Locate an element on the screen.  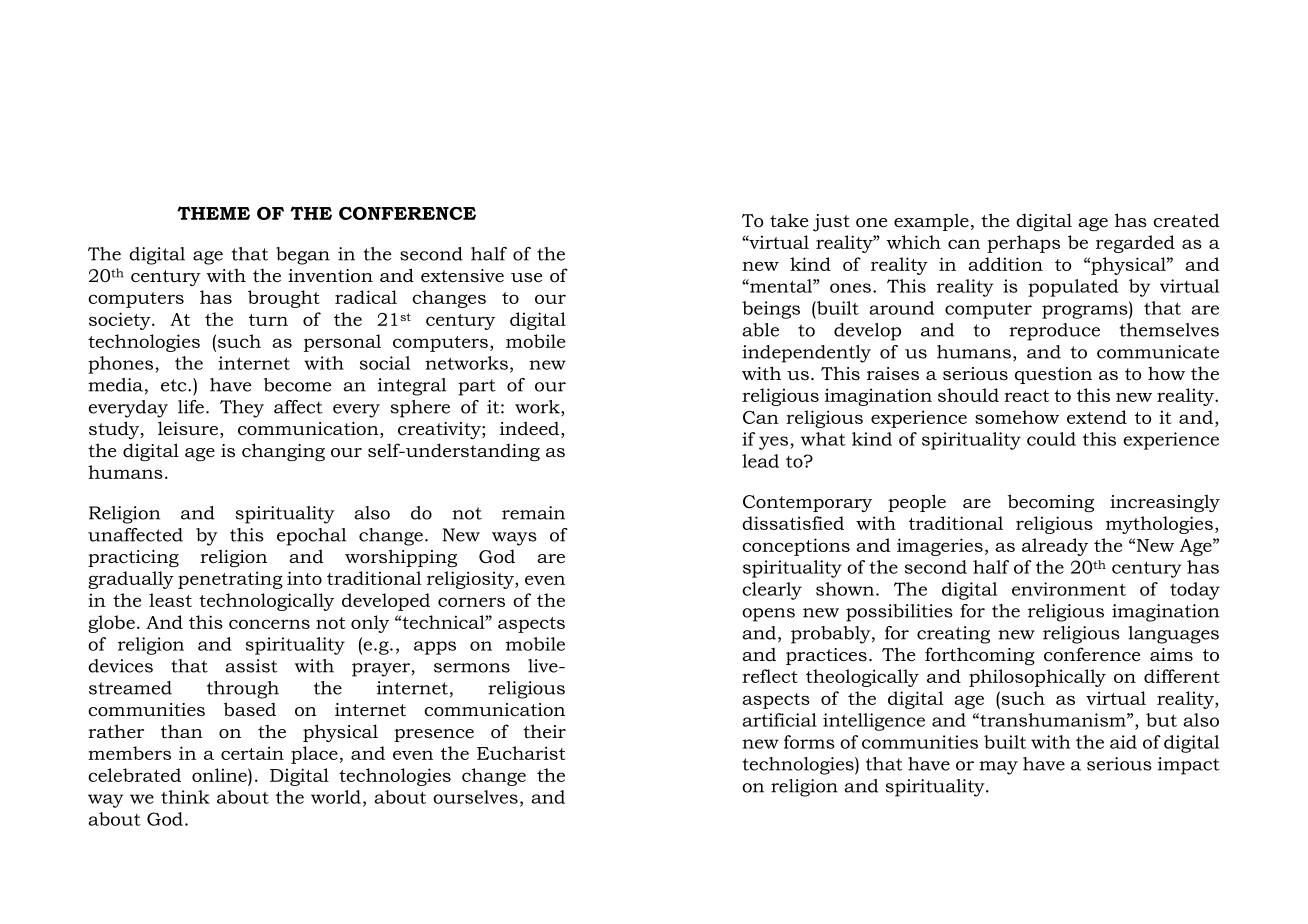
think is located at coordinates (185, 797).
